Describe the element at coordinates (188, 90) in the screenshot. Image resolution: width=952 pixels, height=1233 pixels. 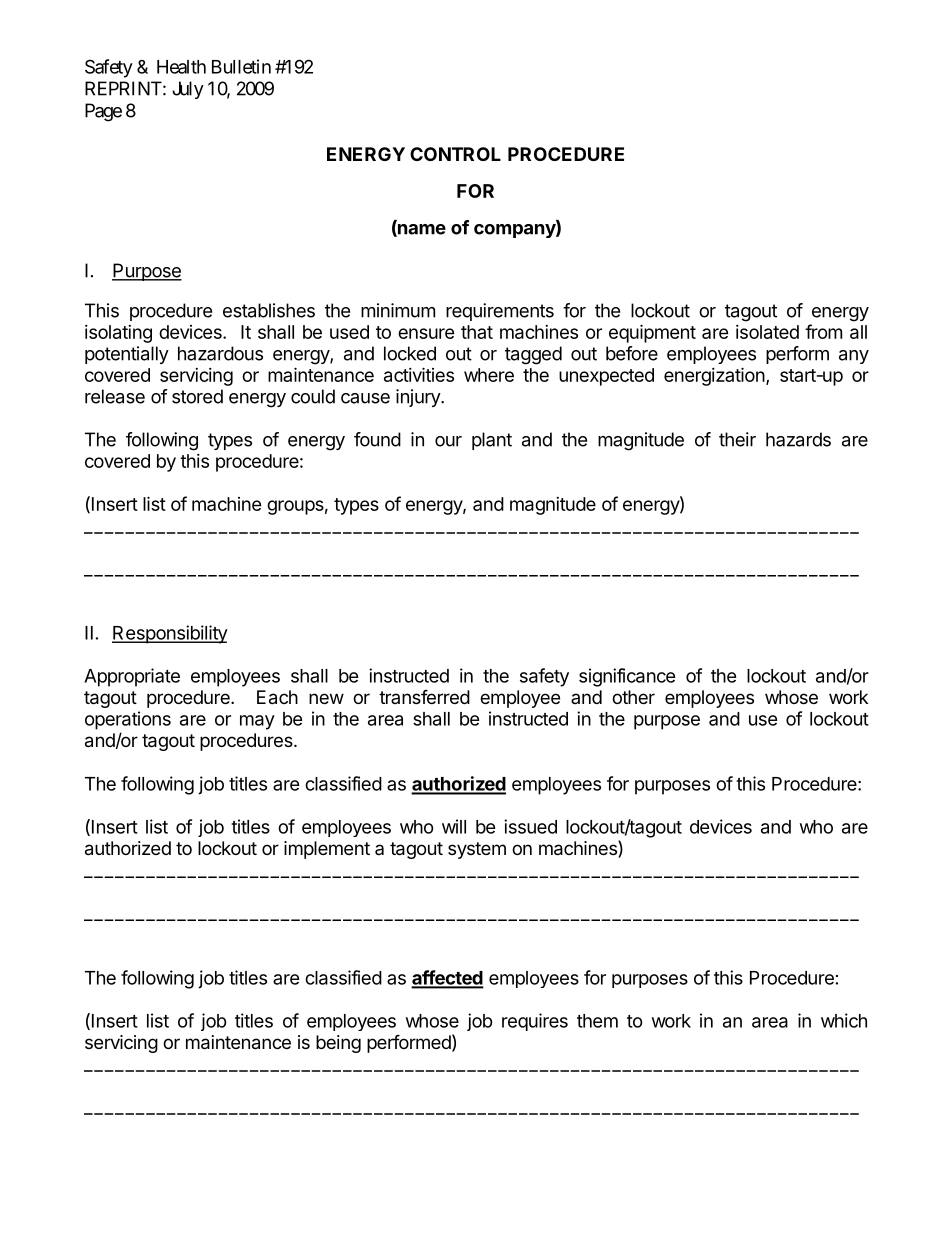
I see `July` at that location.
